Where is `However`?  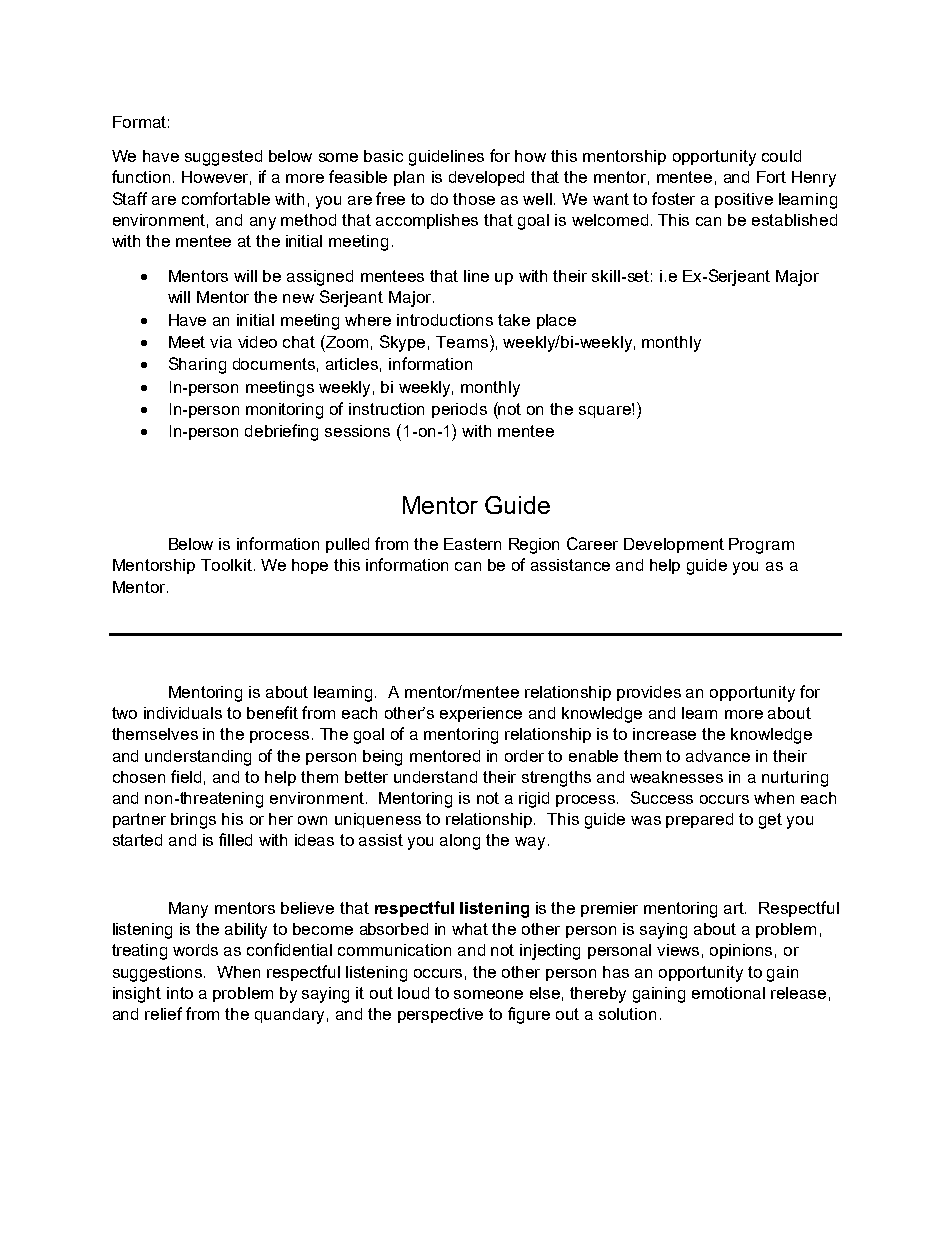
However is located at coordinates (216, 178).
